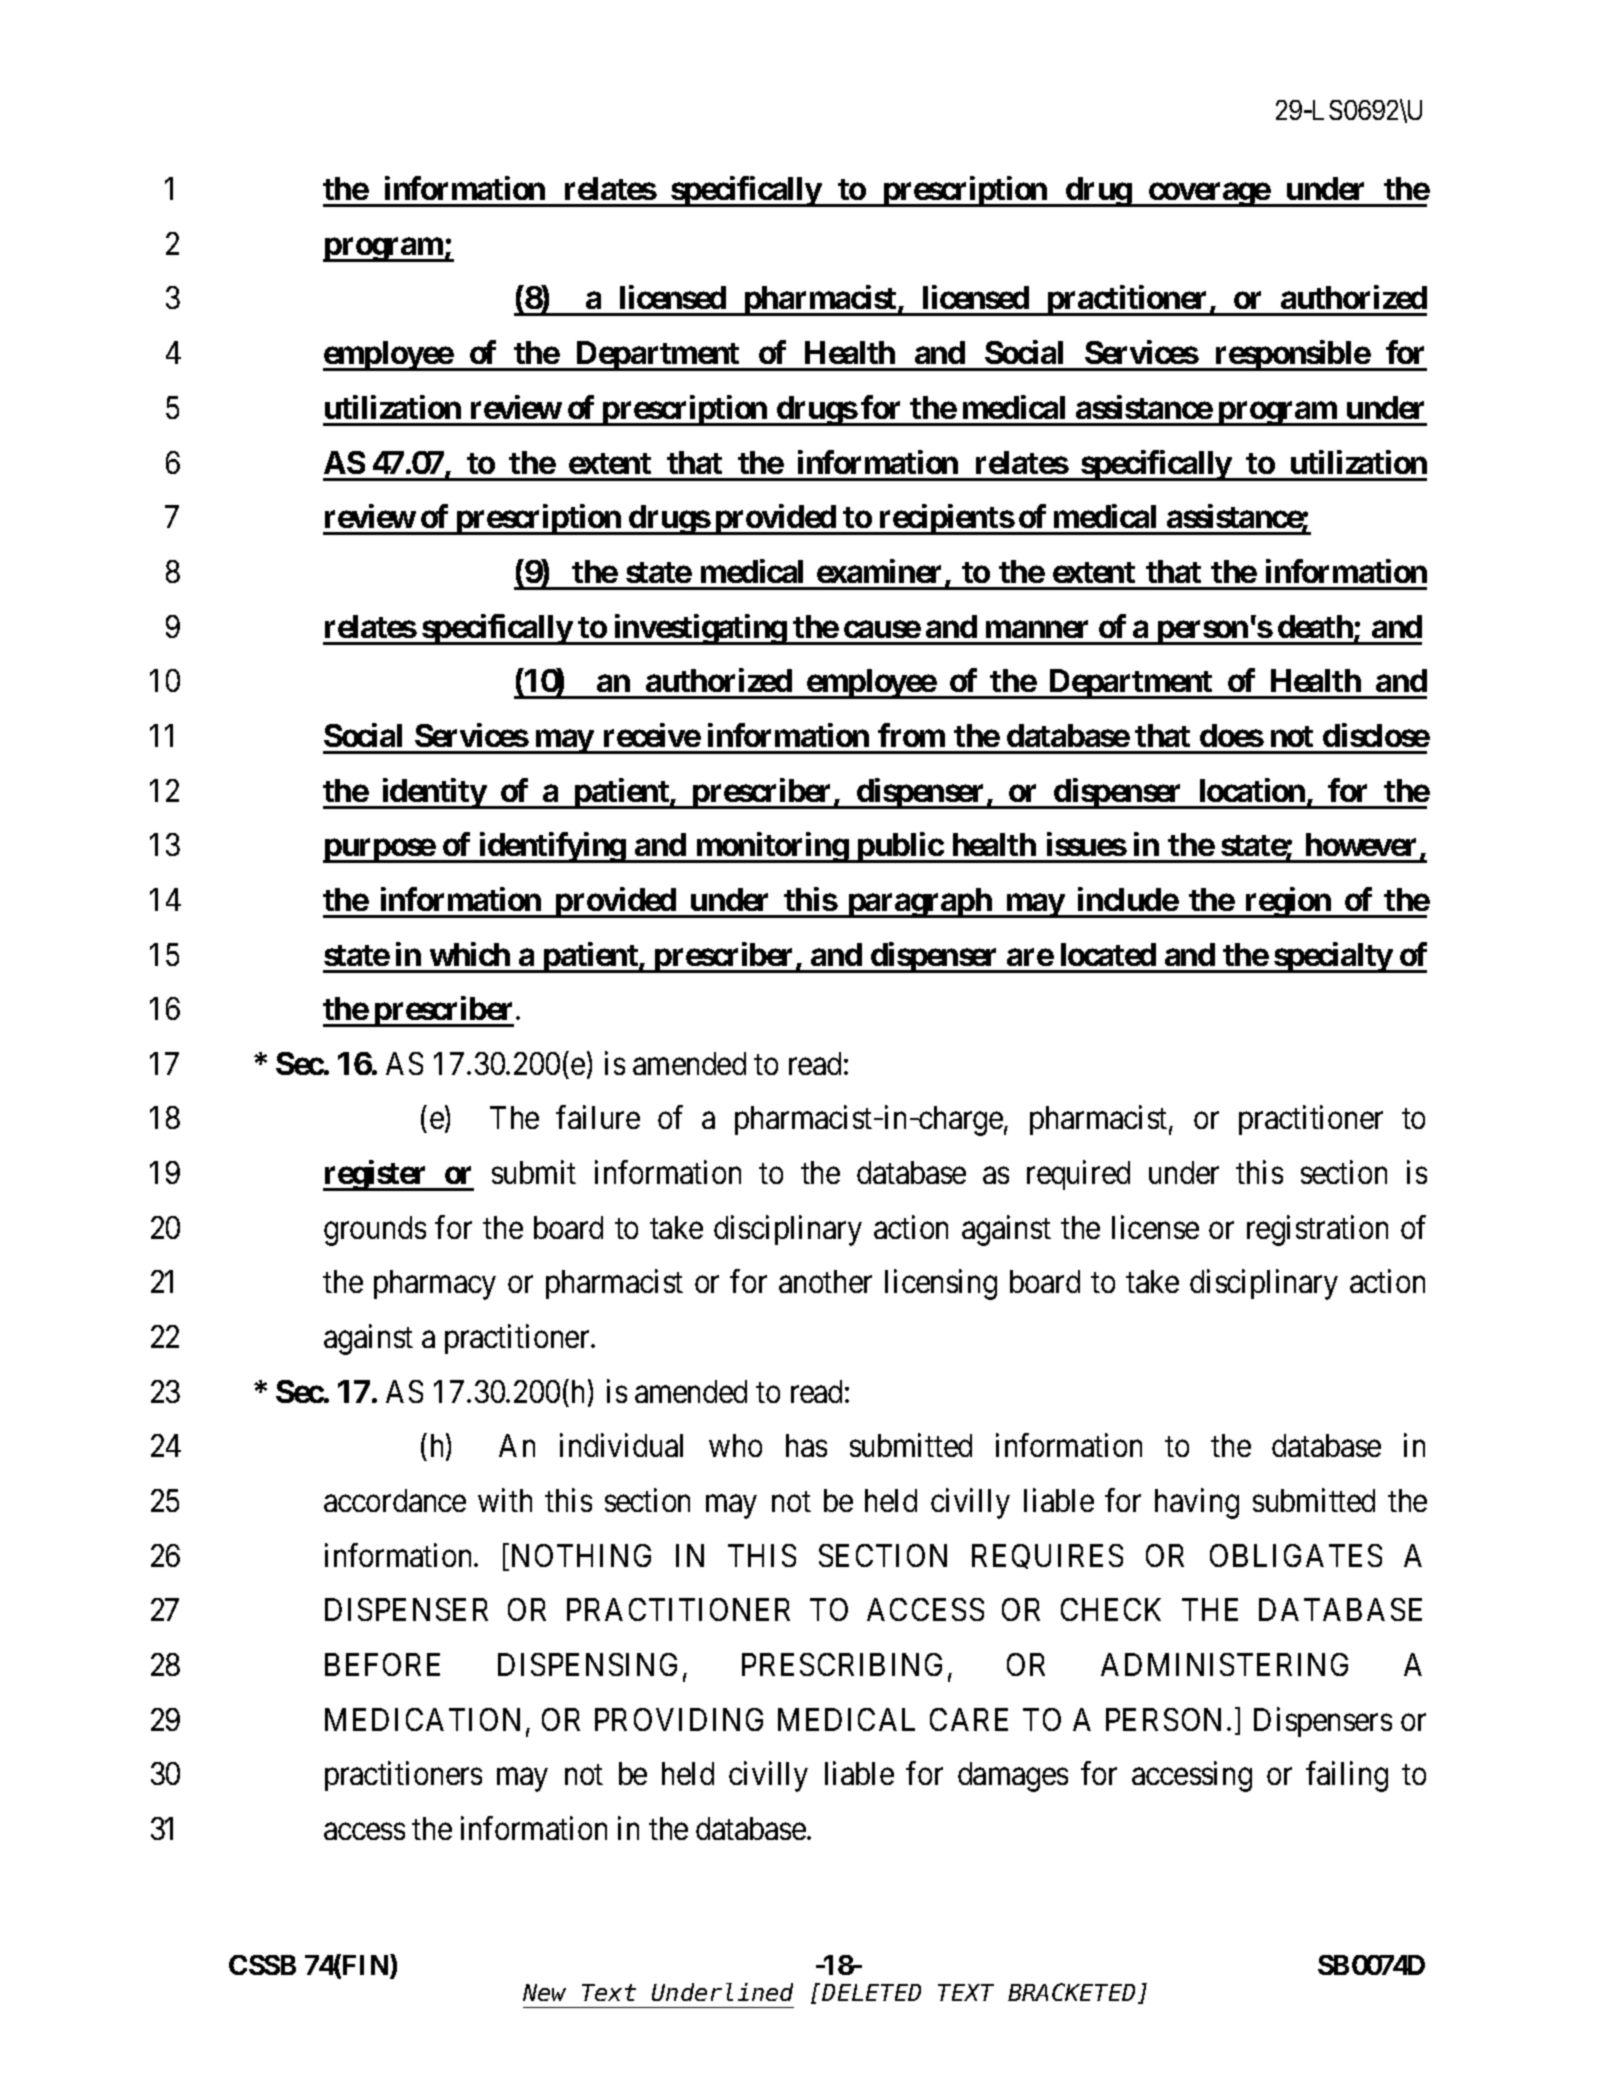 Image resolution: width=1617 pixels, height=2092 pixels. Describe the element at coordinates (1317, 1230) in the screenshot. I see `registration` at that location.
